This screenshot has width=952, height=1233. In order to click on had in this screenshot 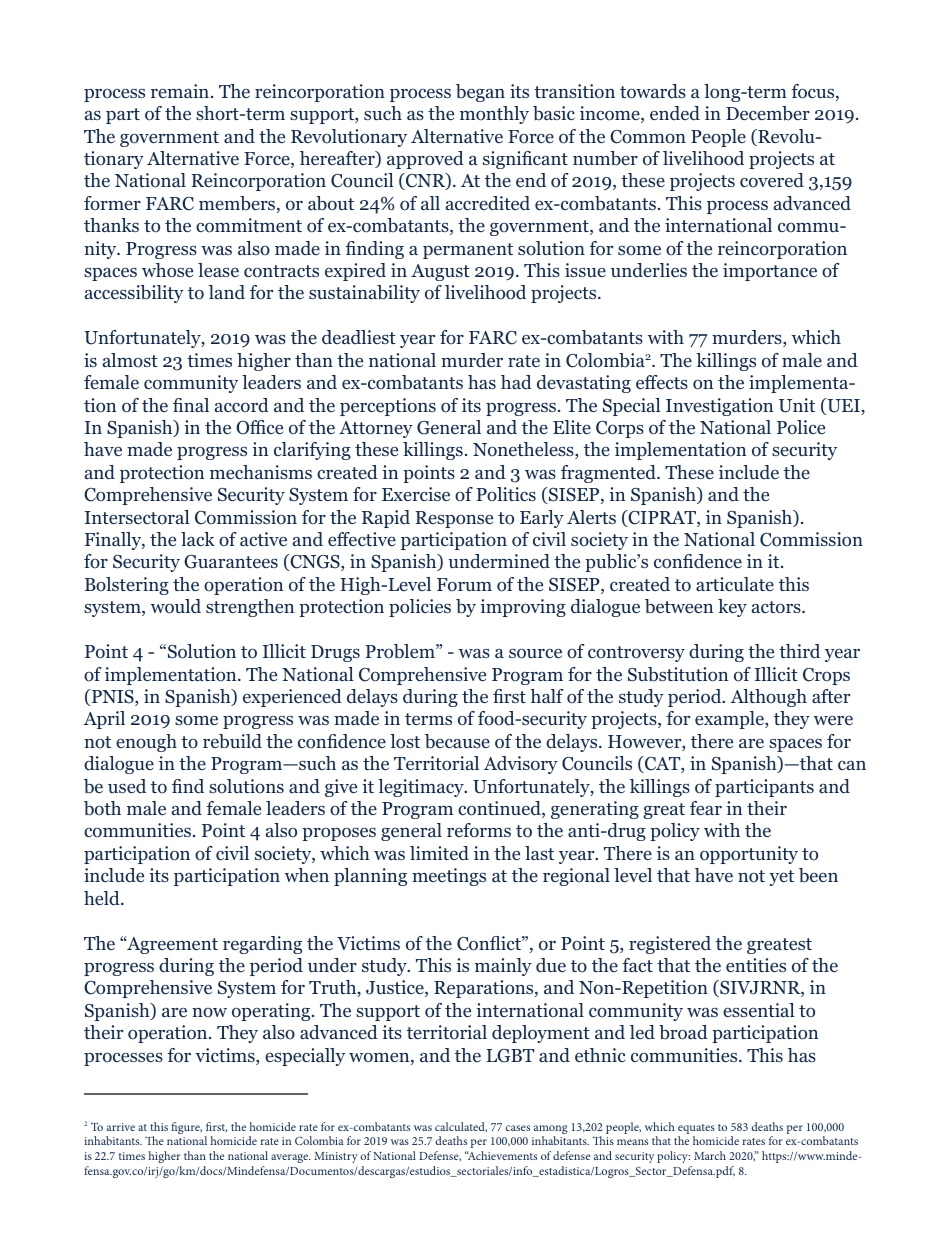, I will do `click(516, 382)`.
